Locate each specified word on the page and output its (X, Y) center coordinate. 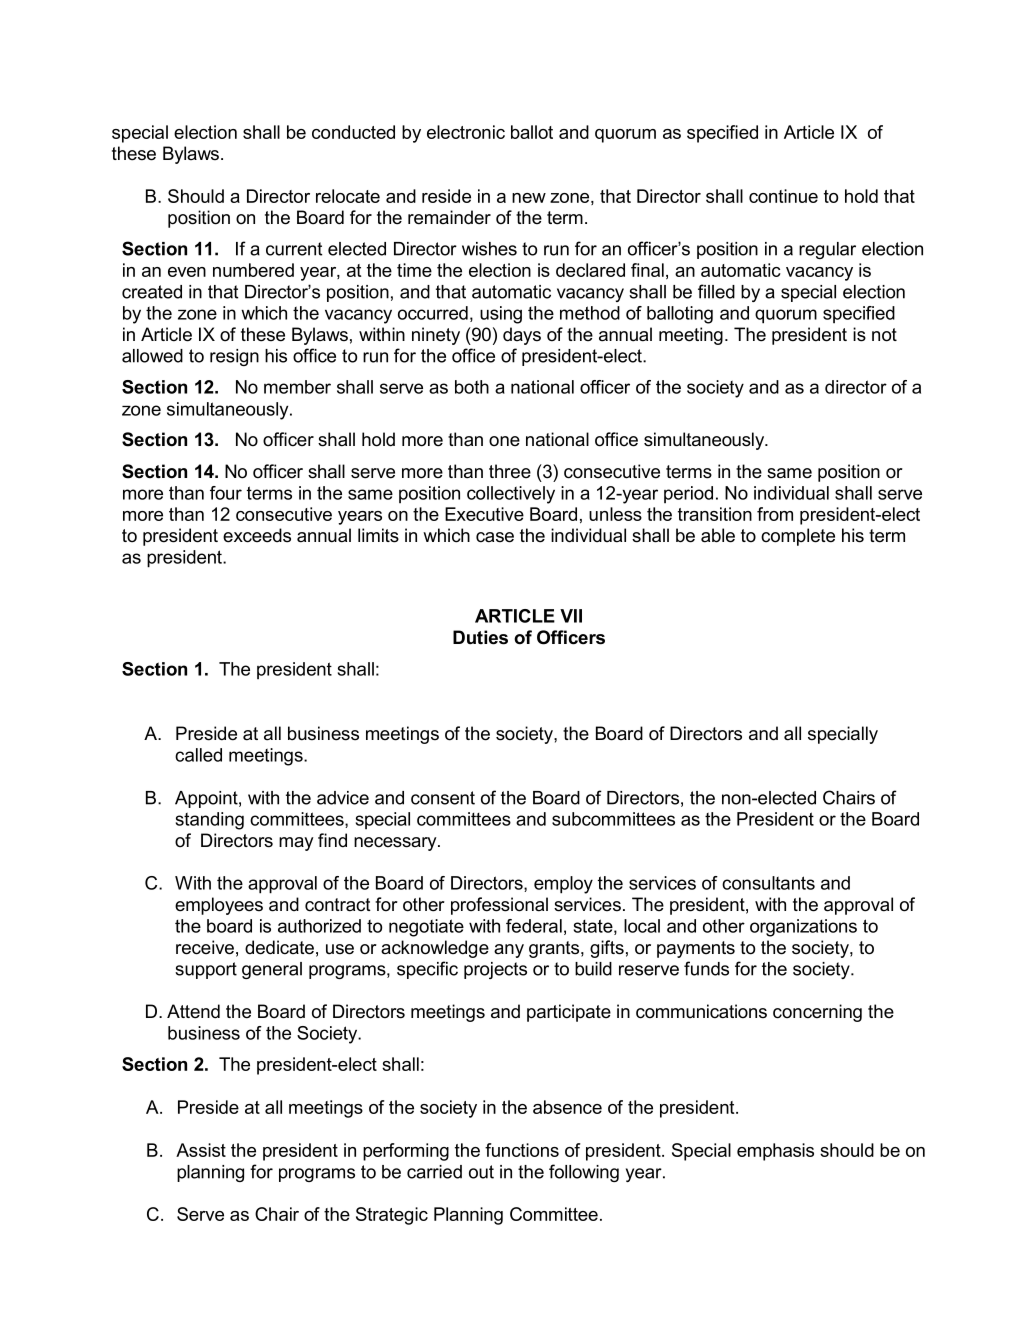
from (775, 514)
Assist (201, 1150)
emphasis (775, 1152)
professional (499, 906)
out (481, 1172)
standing (210, 821)
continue (783, 196)
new (529, 198)
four (226, 493)
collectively (511, 495)
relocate (348, 196)
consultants (768, 883)
